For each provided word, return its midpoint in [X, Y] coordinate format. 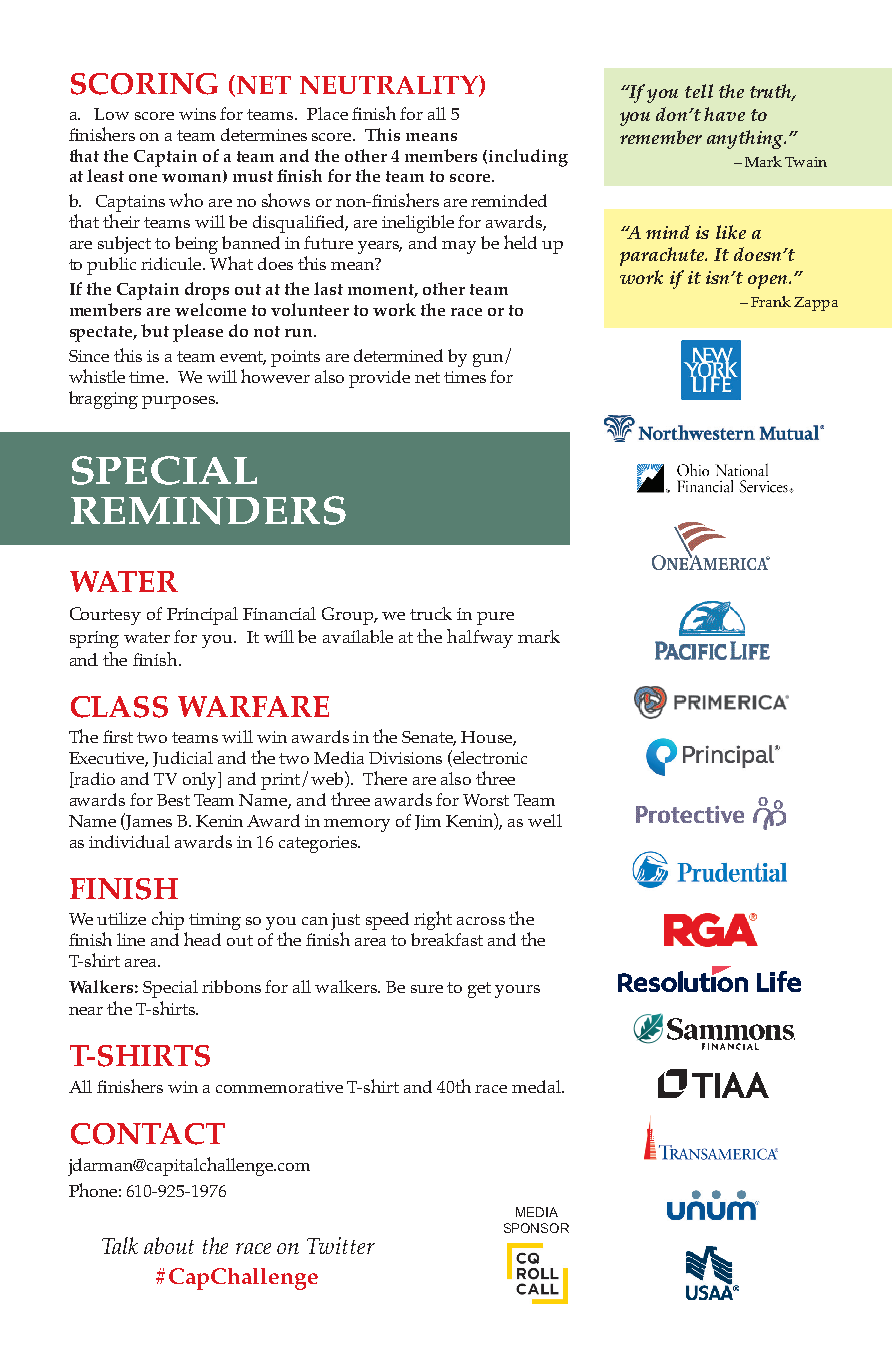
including [528, 158]
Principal [202, 616]
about [169, 1245]
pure [495, 618]
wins [197, 114]
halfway [480, 638]
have [724, 114]
